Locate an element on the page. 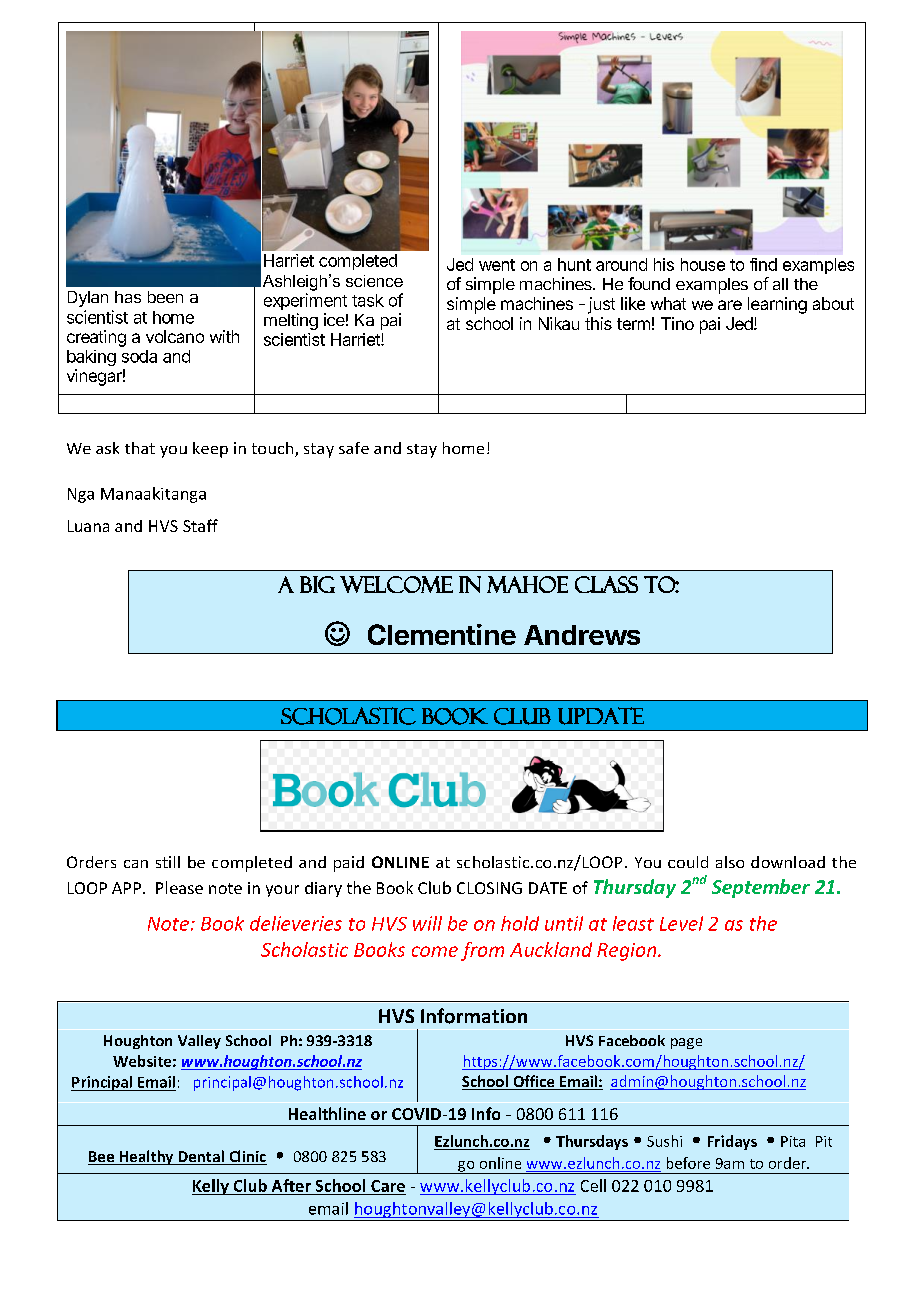 This page has height=1308, width=924. learning is located at coordinates (777, 305).
